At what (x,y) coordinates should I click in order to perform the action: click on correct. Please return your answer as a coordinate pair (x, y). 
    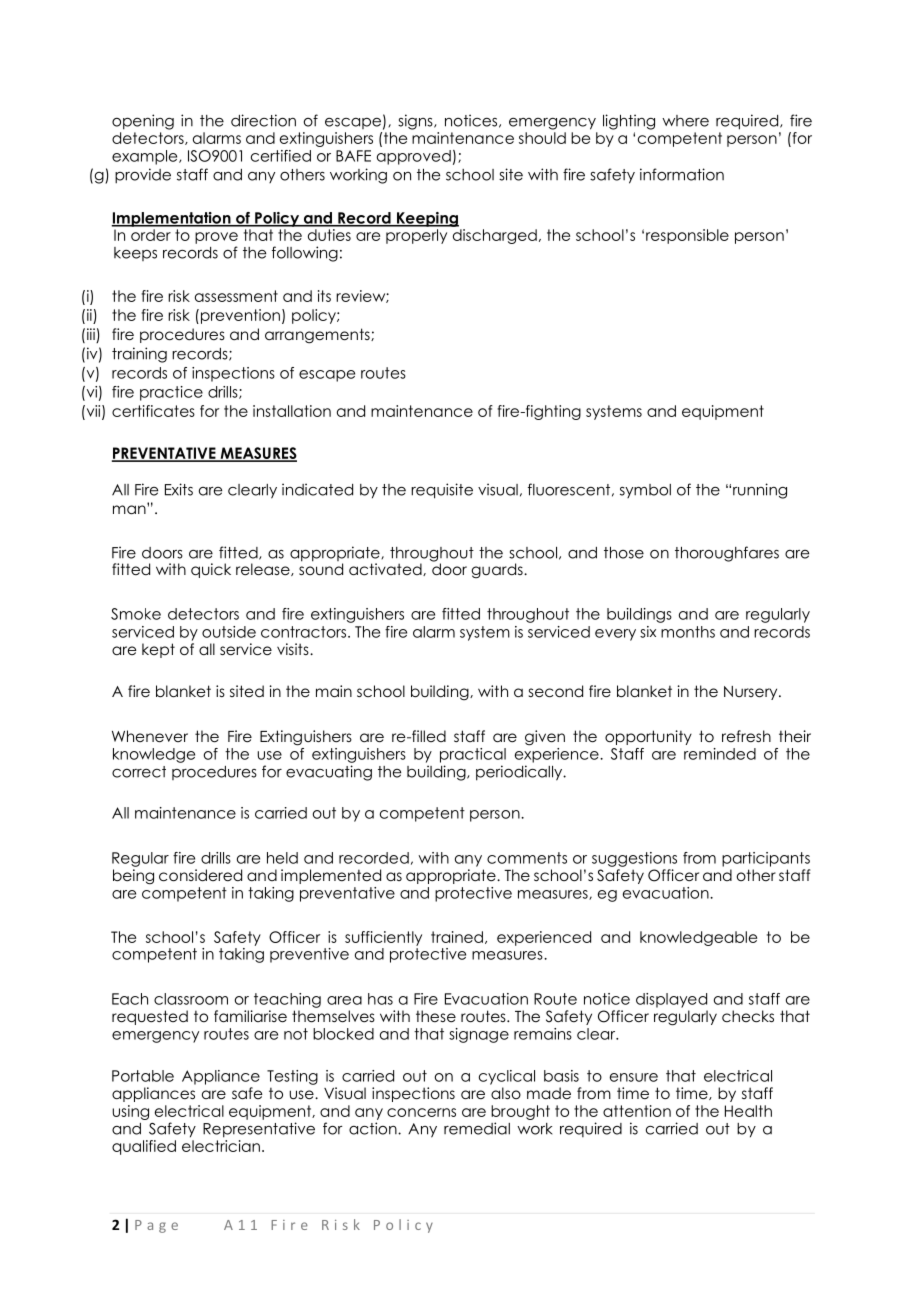
    Looking at the image, I should click on (139, 772).
